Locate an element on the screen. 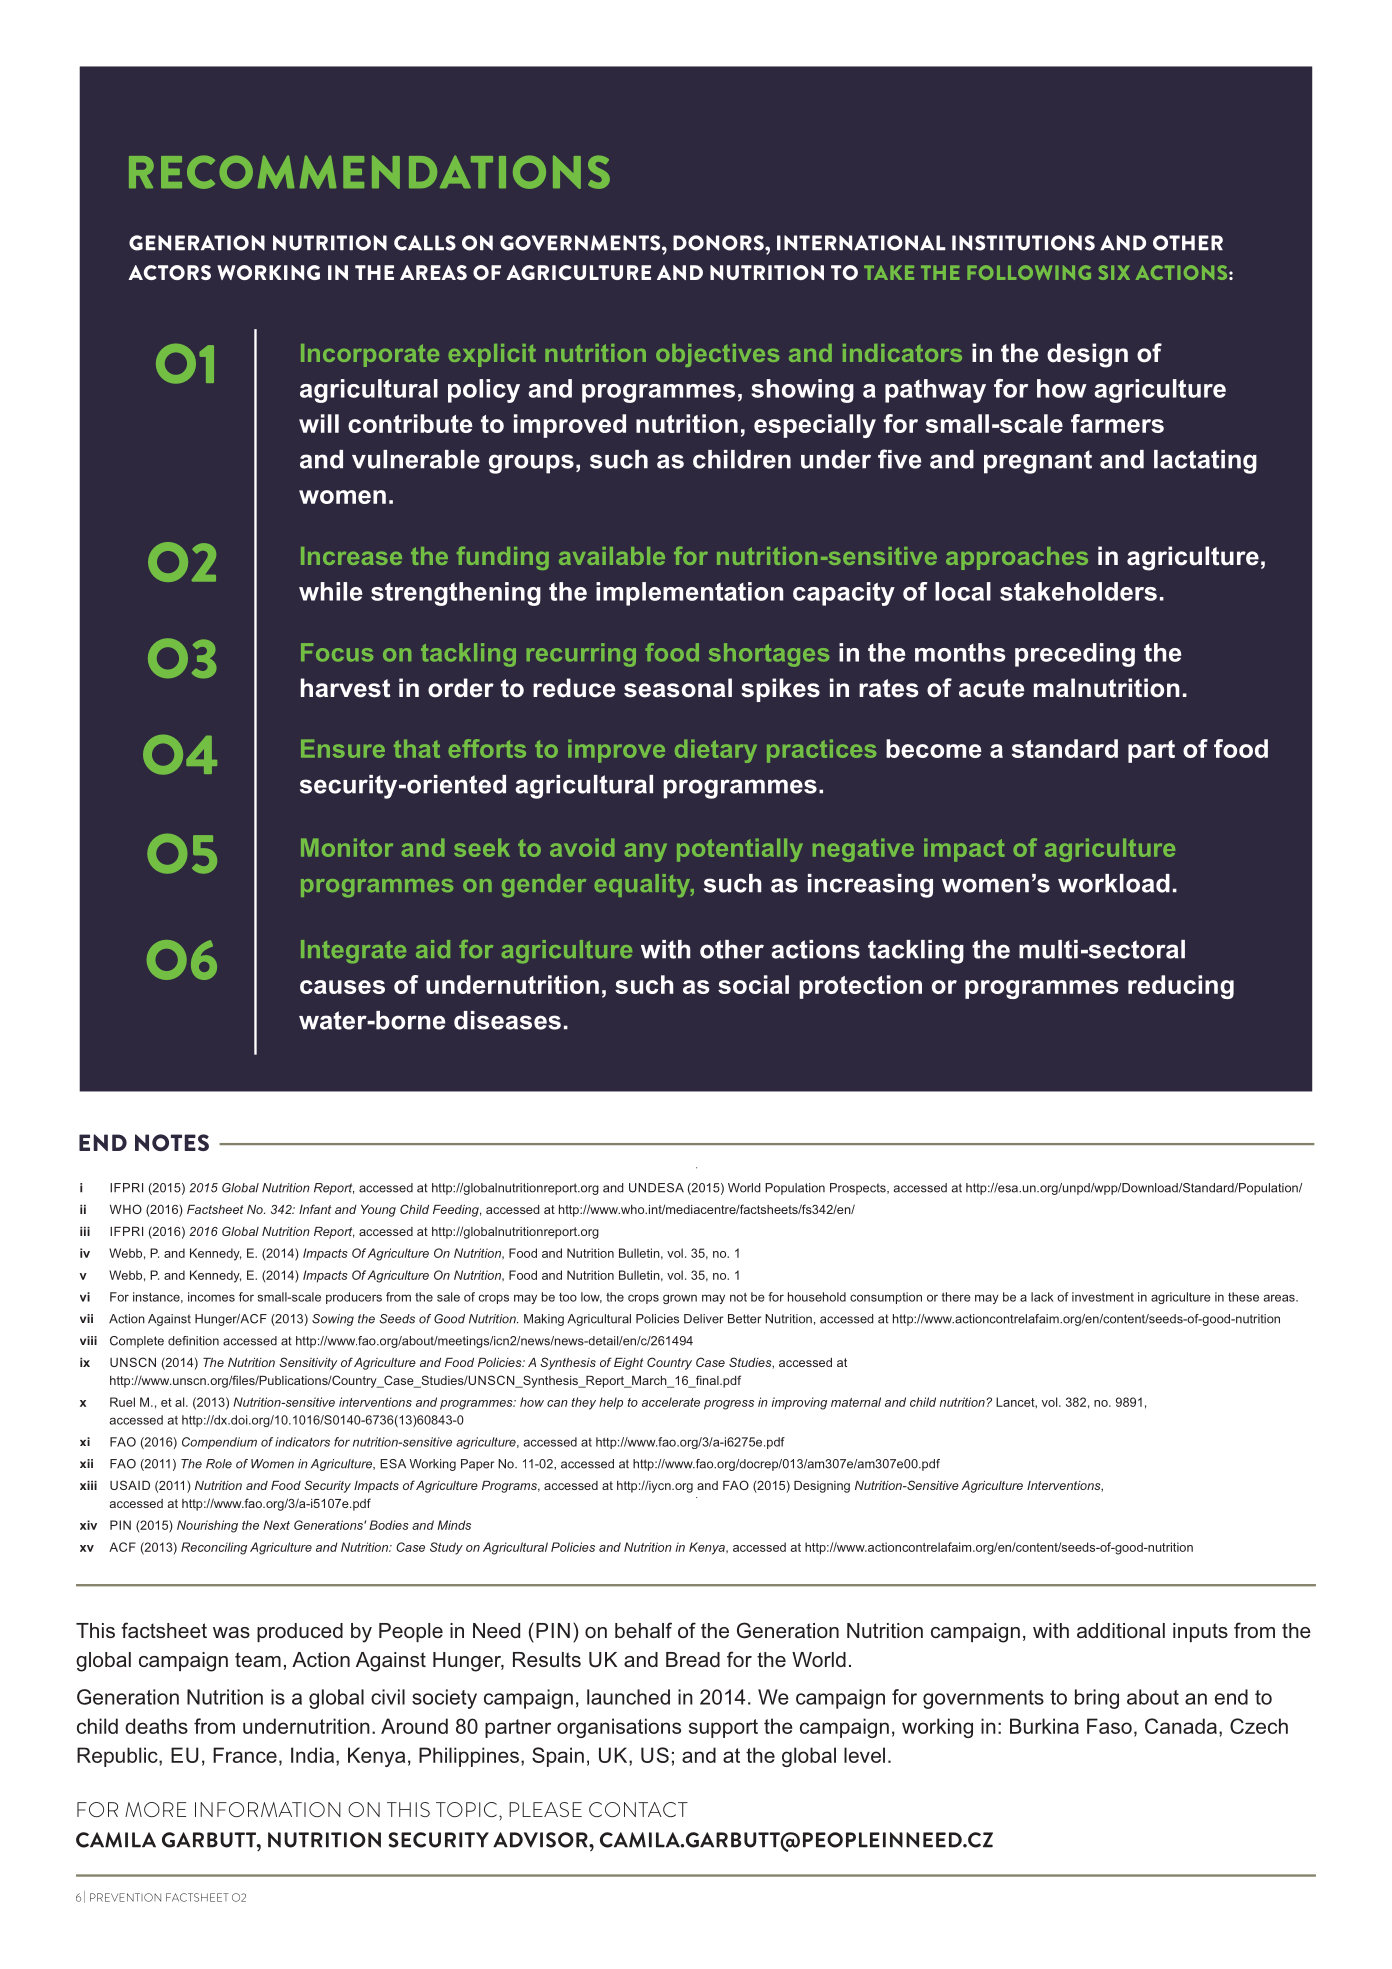 The width and height of the screenshot is (1392, 1969). DONORS is located at coordinates (719, 243).
